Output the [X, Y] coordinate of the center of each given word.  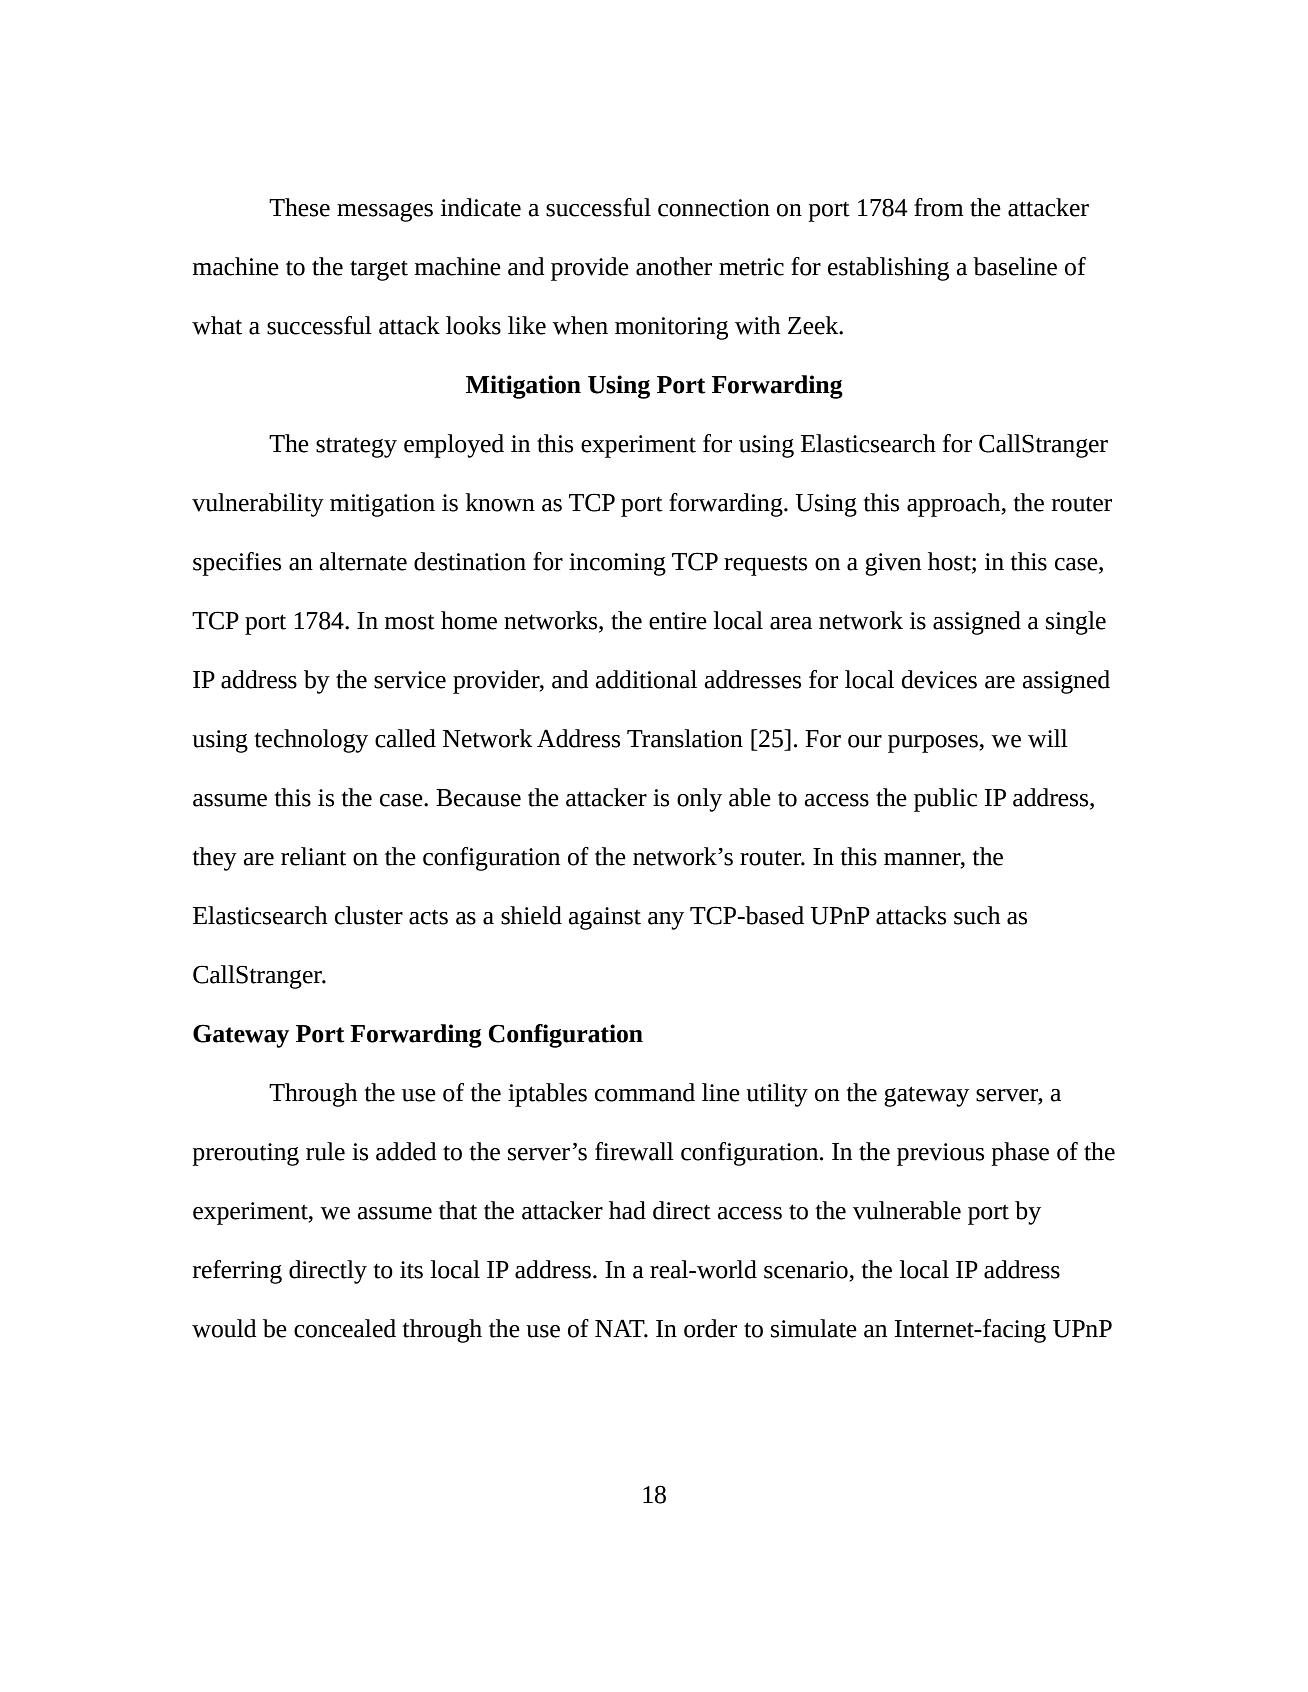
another [674, 266]
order [710, 1328]
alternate [363, 561]
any [666, 921]
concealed [345, 1328]
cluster [369, 915]
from [938, 207]
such [977, 915]
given [893, 564]
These [299, 207]
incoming [617, 564]
